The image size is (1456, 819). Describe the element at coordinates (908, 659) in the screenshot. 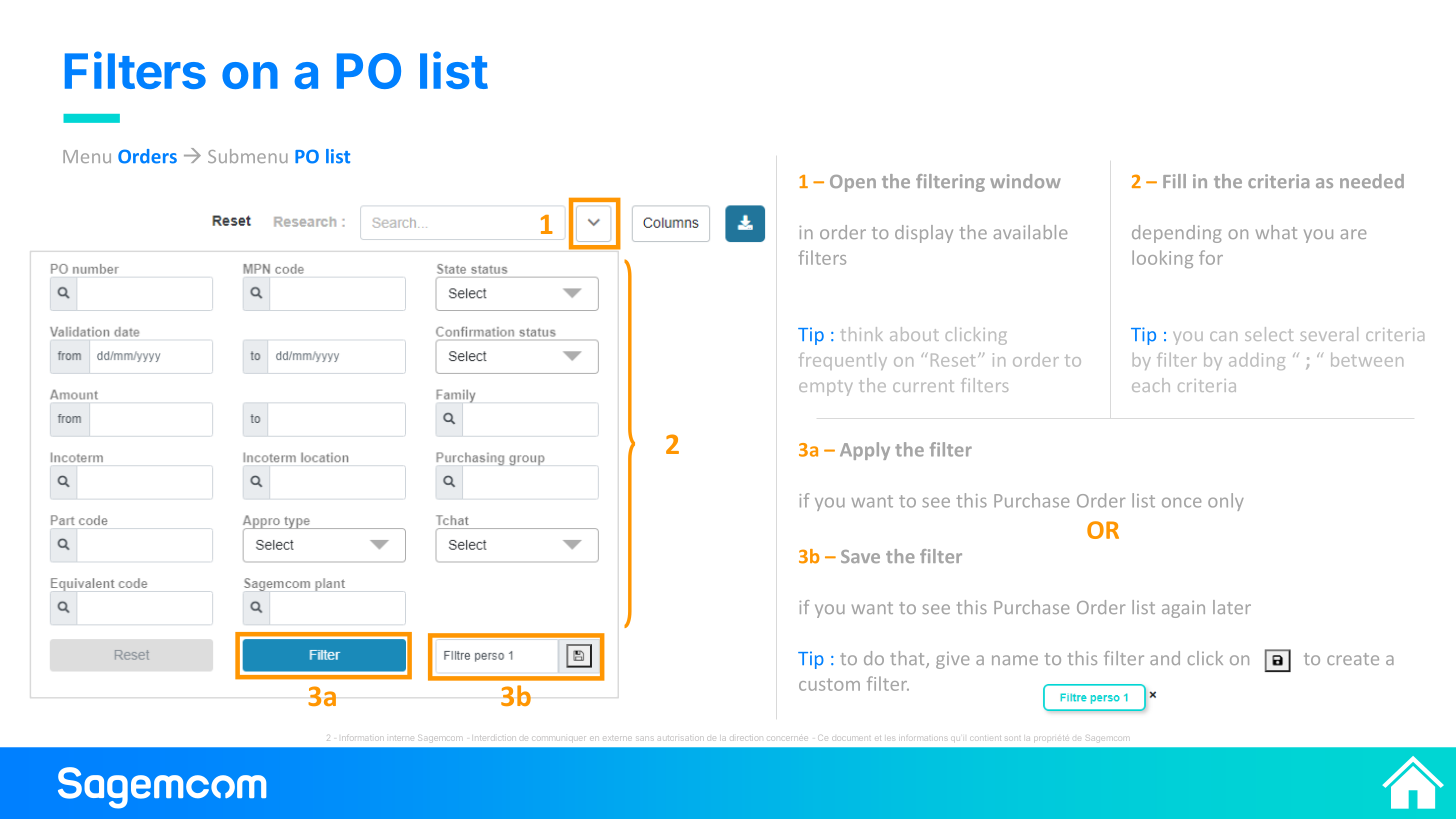

I see `that` at that location.
